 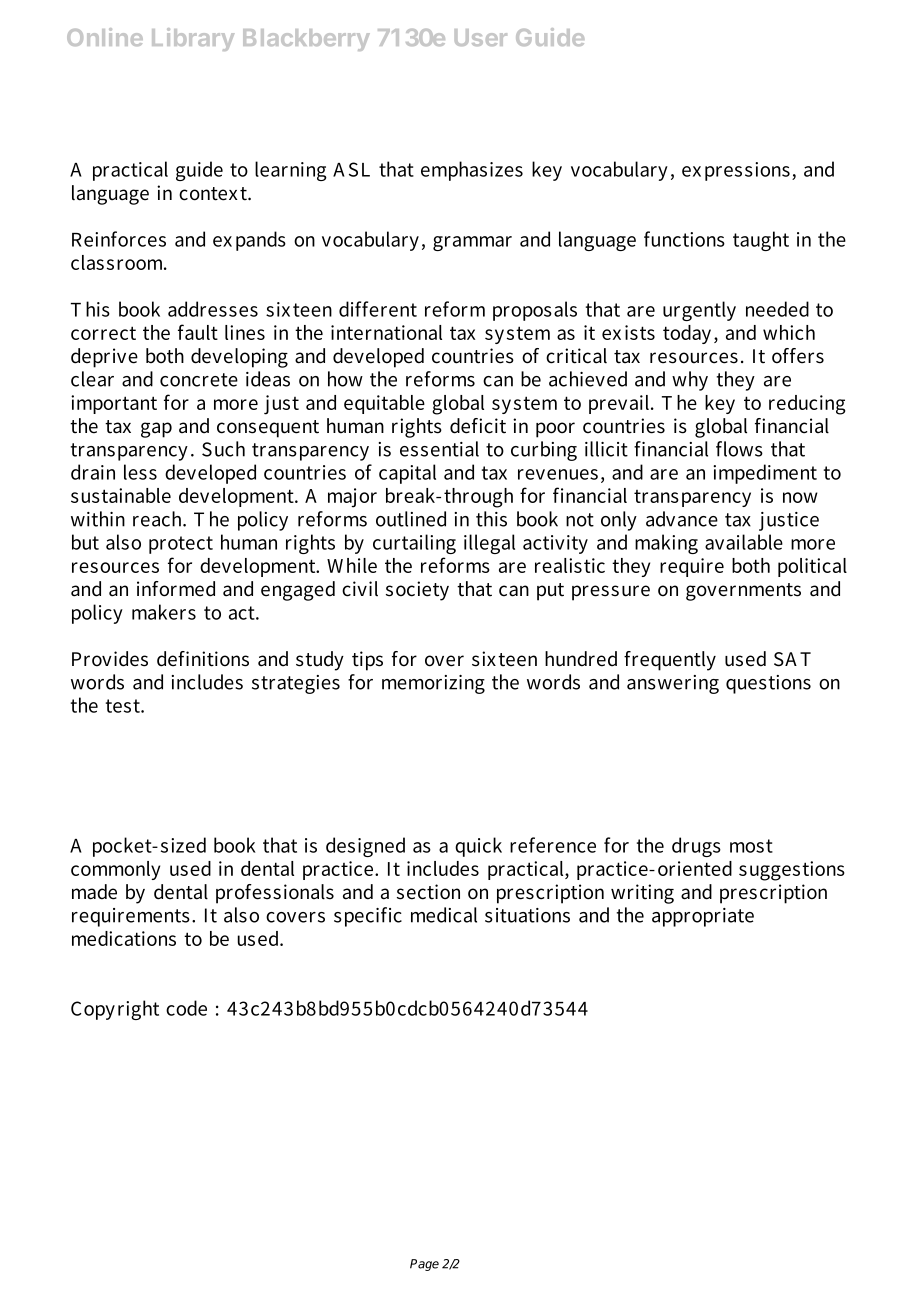 What do you see at coordinates (193, 39) in the screenshot?
I see `Library` at bounding box center [193, 39].
